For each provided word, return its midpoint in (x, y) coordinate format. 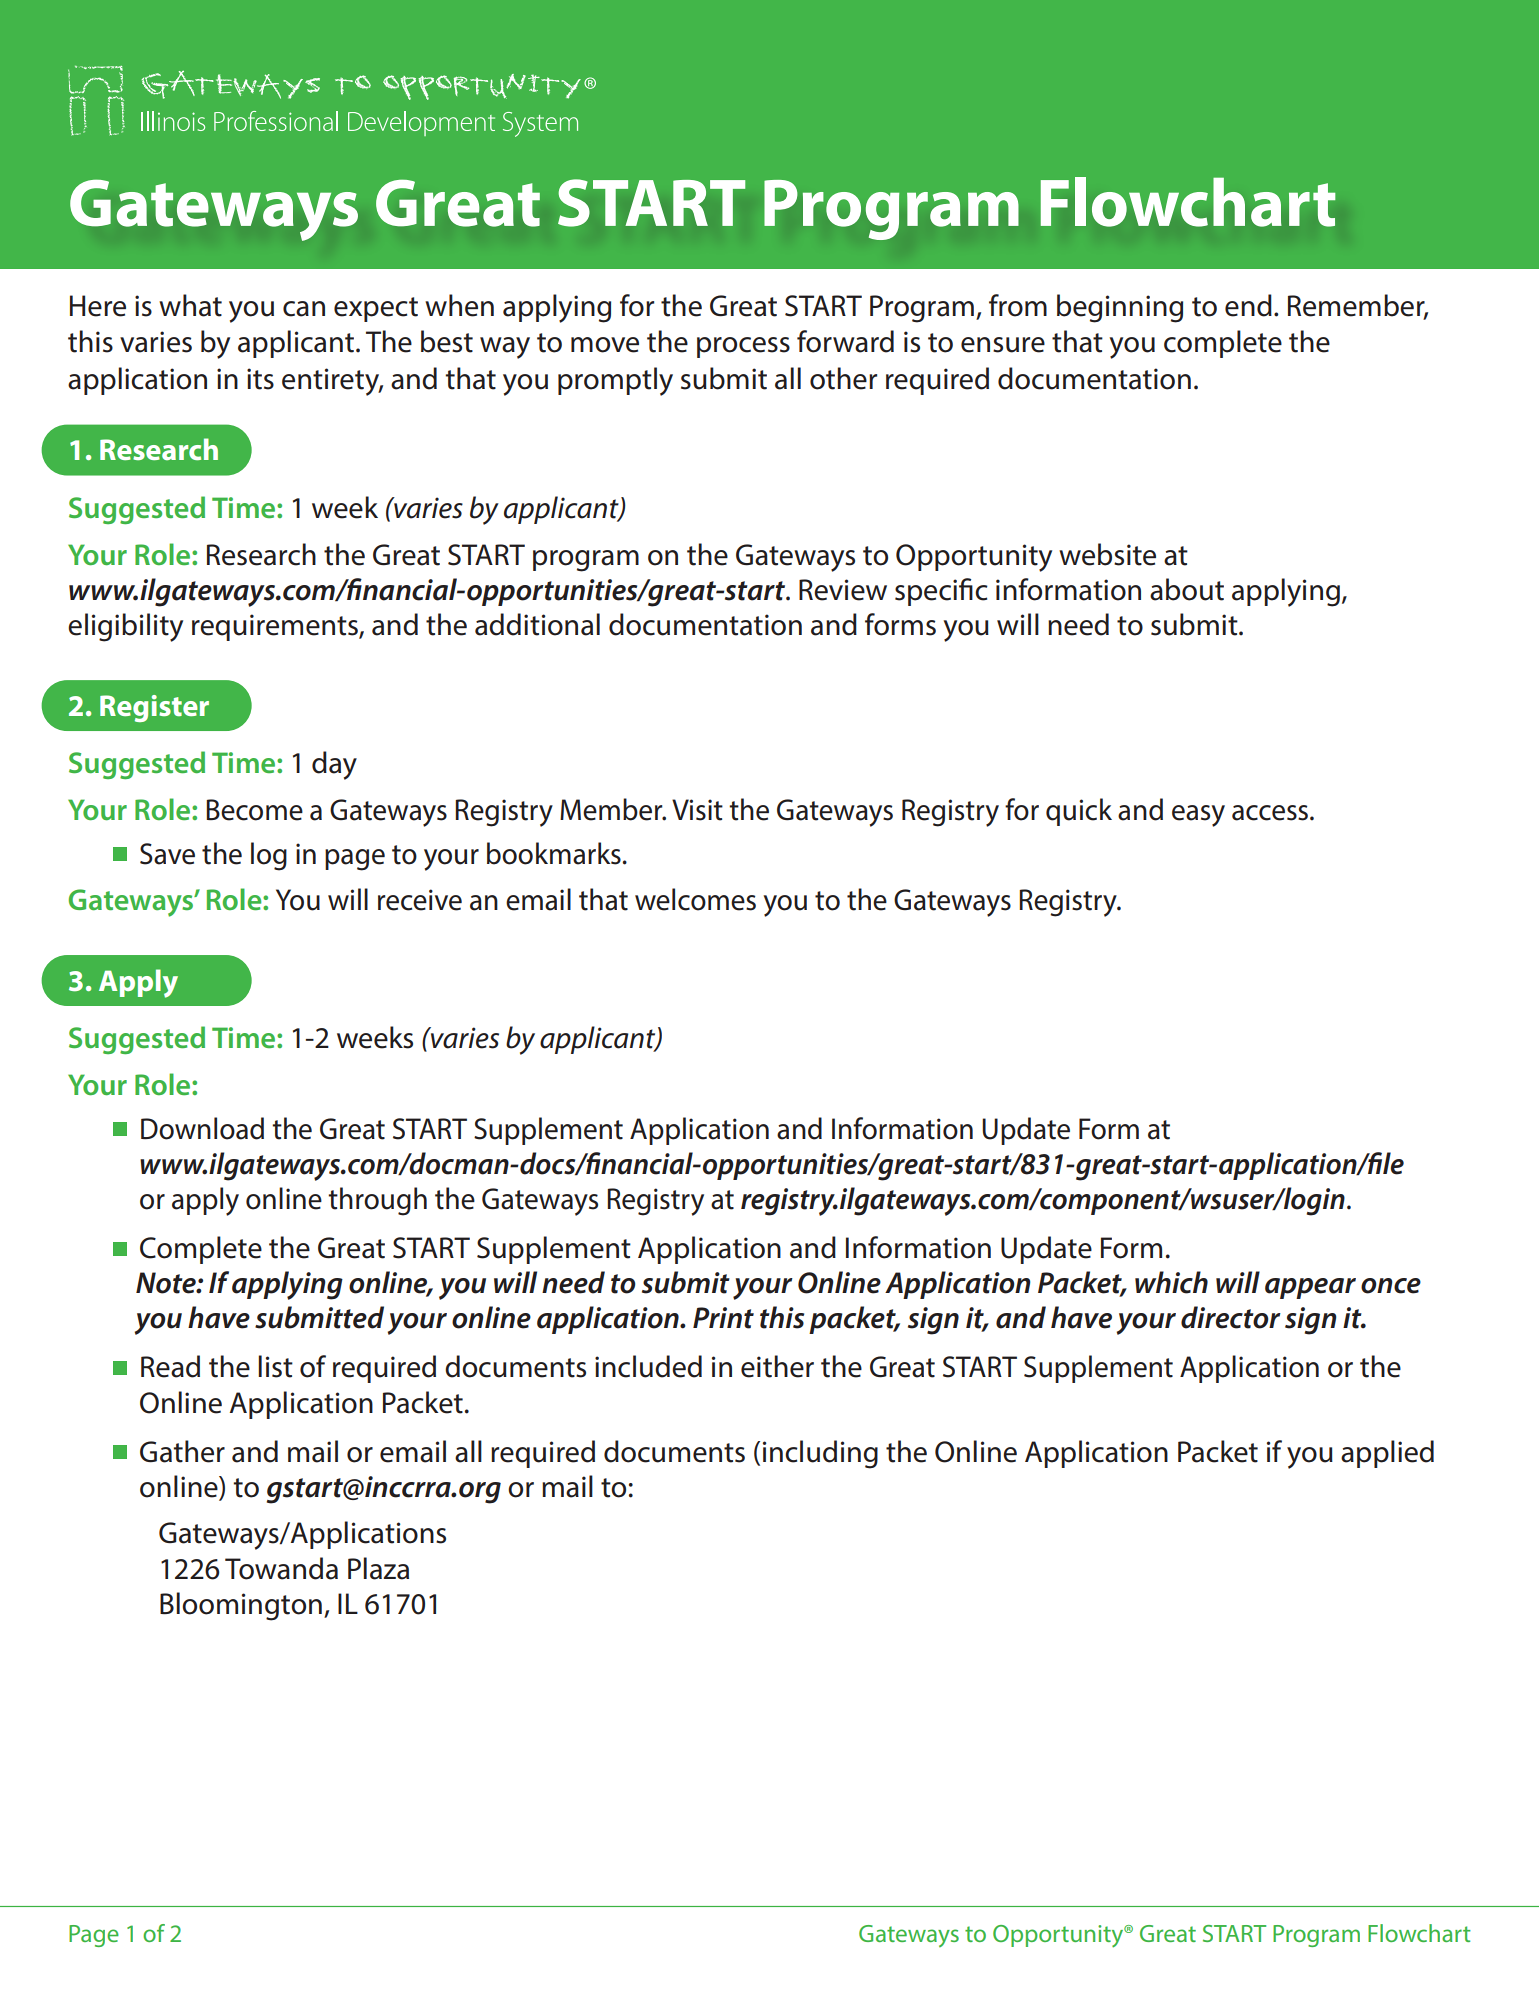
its (260, 379)
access (1271, 813)
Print (723, 1318)
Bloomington (241, 1606)
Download (202, 1128)
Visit (697, 810)
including (820, 1454)
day (334, 765)
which (1171, 1282)
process (743, 347)
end (1248, 305)
